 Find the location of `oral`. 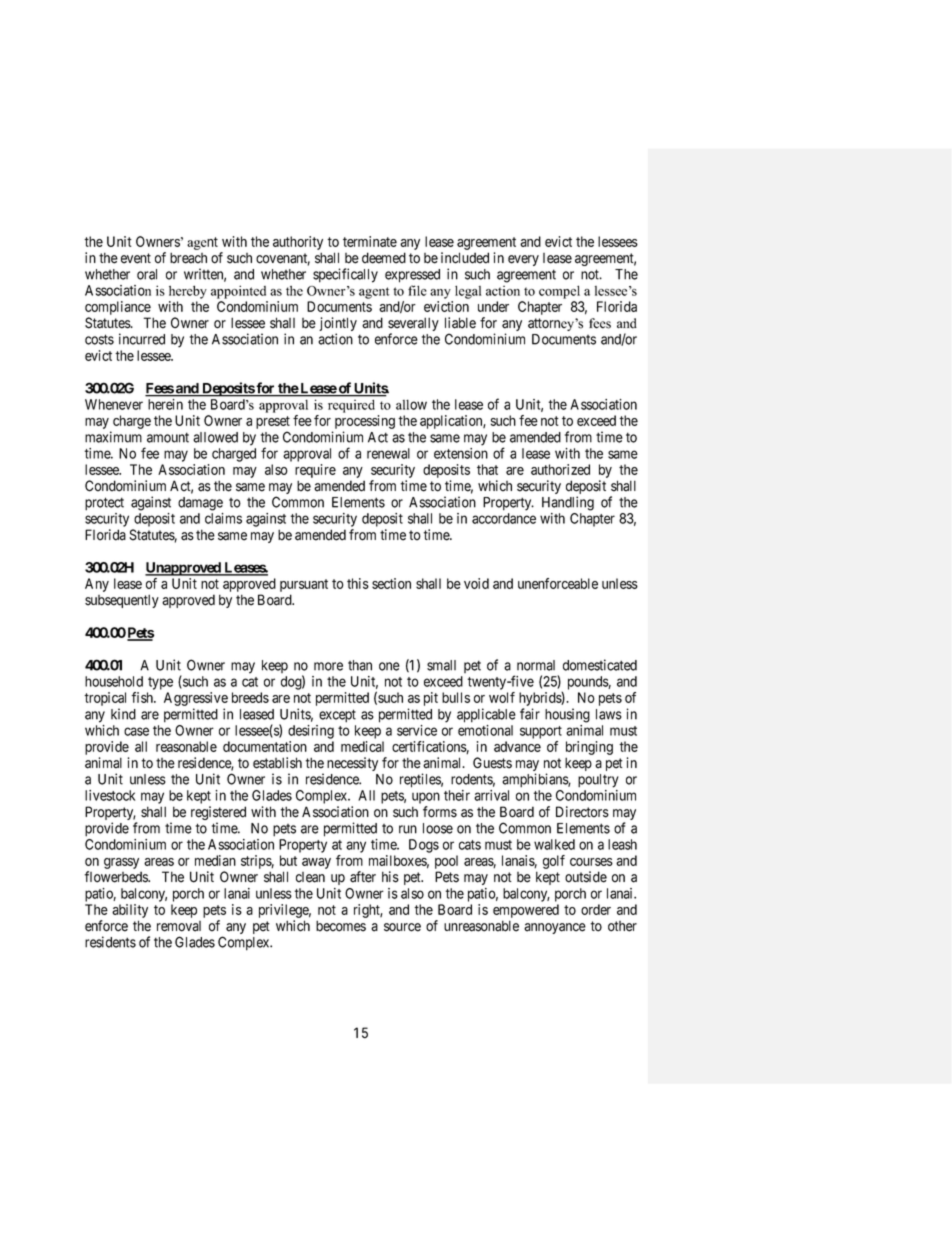

oral is located at coordinates (147, 274).
